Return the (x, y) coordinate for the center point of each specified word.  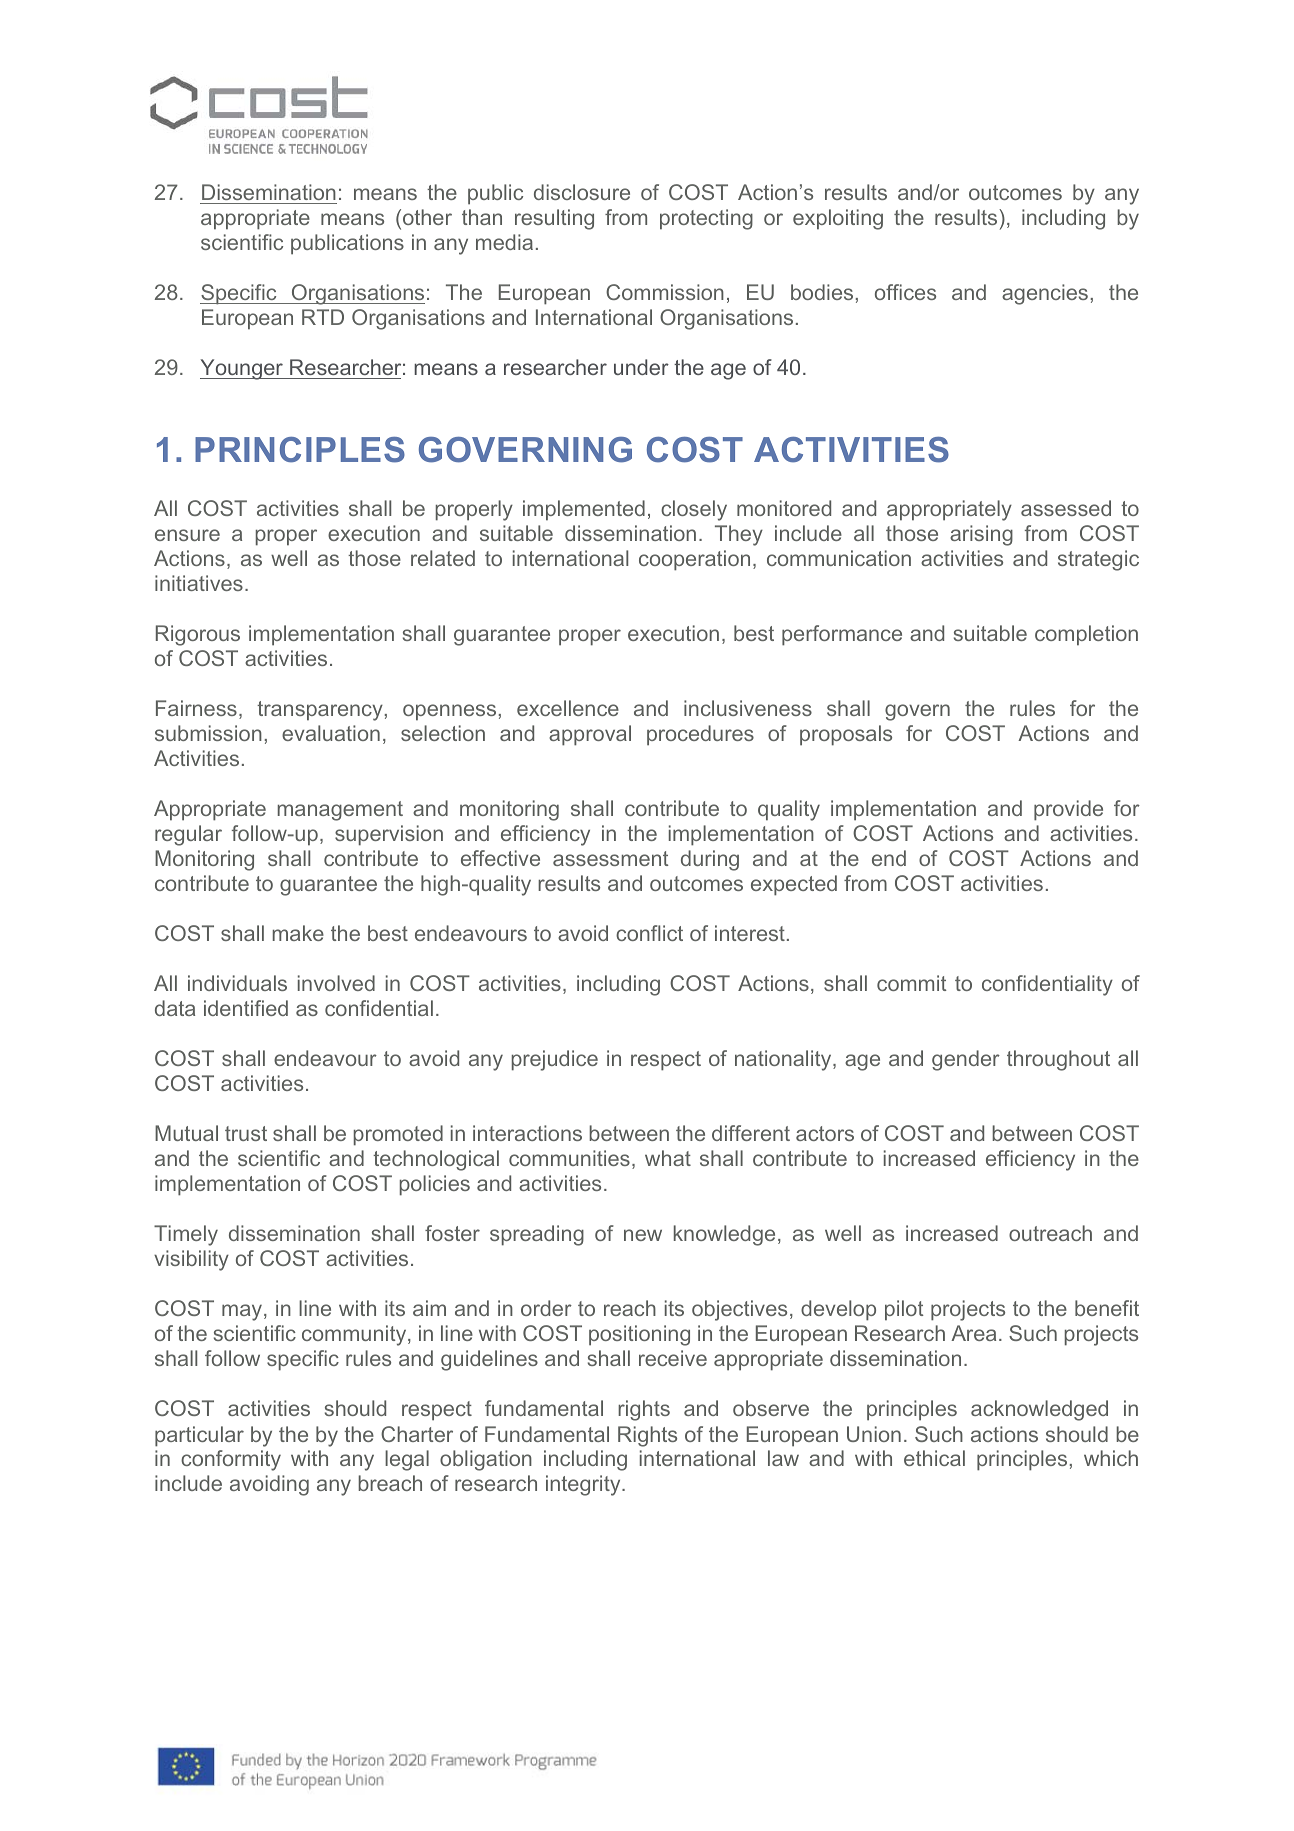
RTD (323, 317)
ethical (934, 1458)
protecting (706, 219)
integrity (584, 1485)
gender (966, 1060)
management (340, 811)
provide (1068, 810)
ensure (187, 535)
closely (694, 510)
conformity (231, 1460)
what (668, 1158)
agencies (1045, 294)
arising (981, 535)
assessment (610, 858)
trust (246, 1133)
